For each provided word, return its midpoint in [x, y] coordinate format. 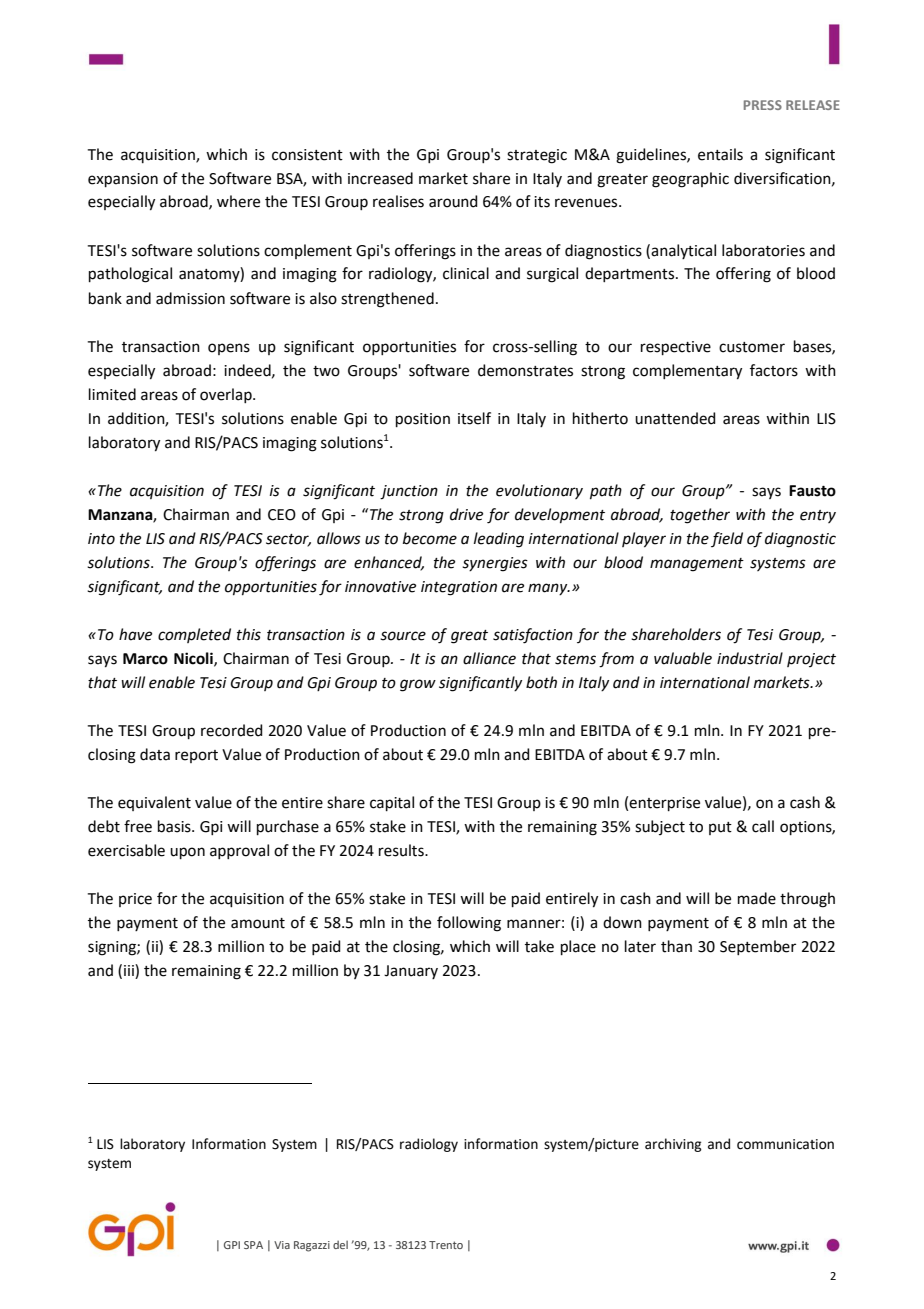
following [469, 924]
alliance [489, 658]
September [758, 947]
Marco [145, 659]
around [453, 201]
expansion [123, 180]
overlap [227, 395]
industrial [750, 658]
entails [720, 154]
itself [474, 418]
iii [130, 970]
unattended [675, 418]
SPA [253, 1245]
